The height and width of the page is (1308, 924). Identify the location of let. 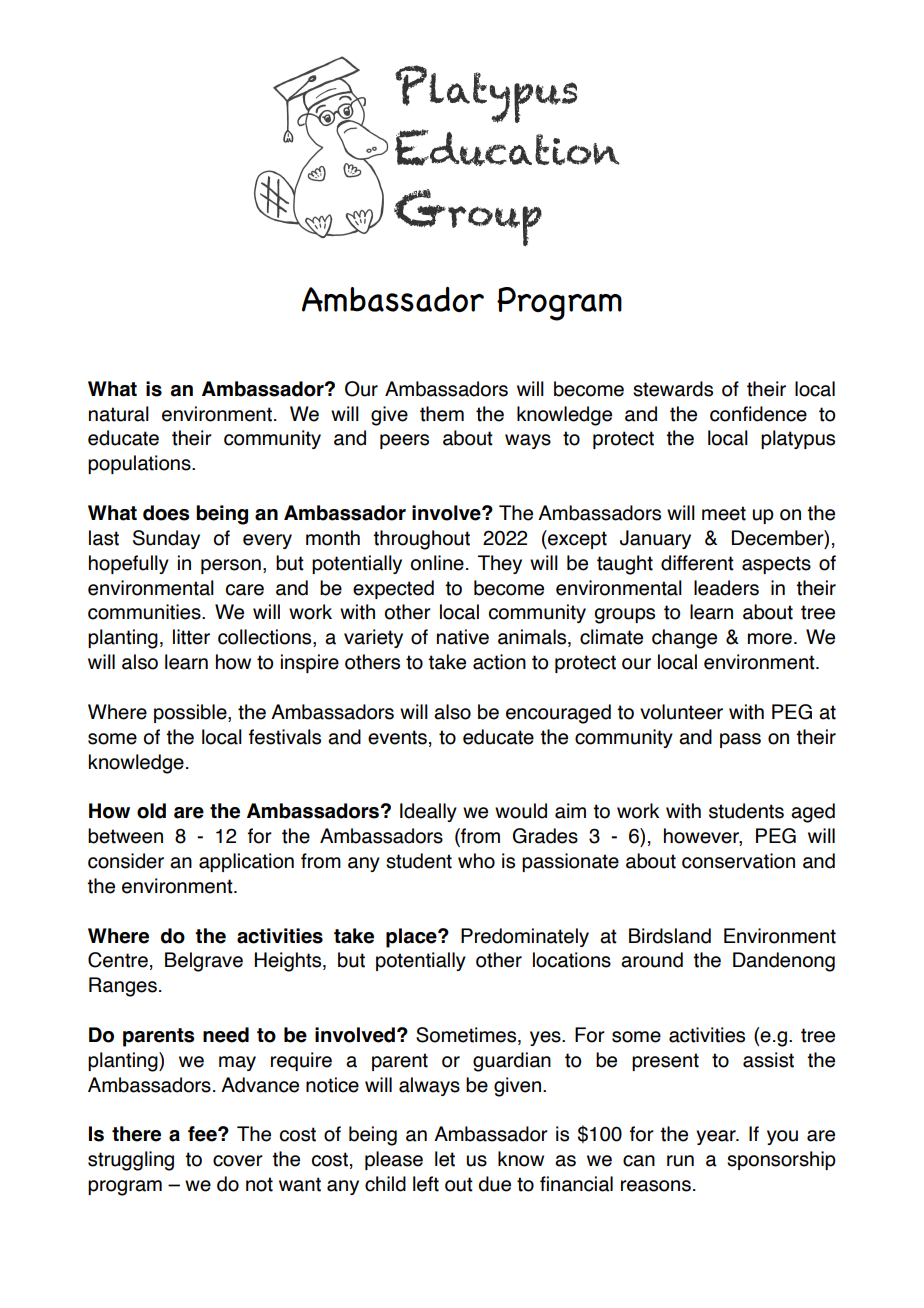
(445, 1159).
